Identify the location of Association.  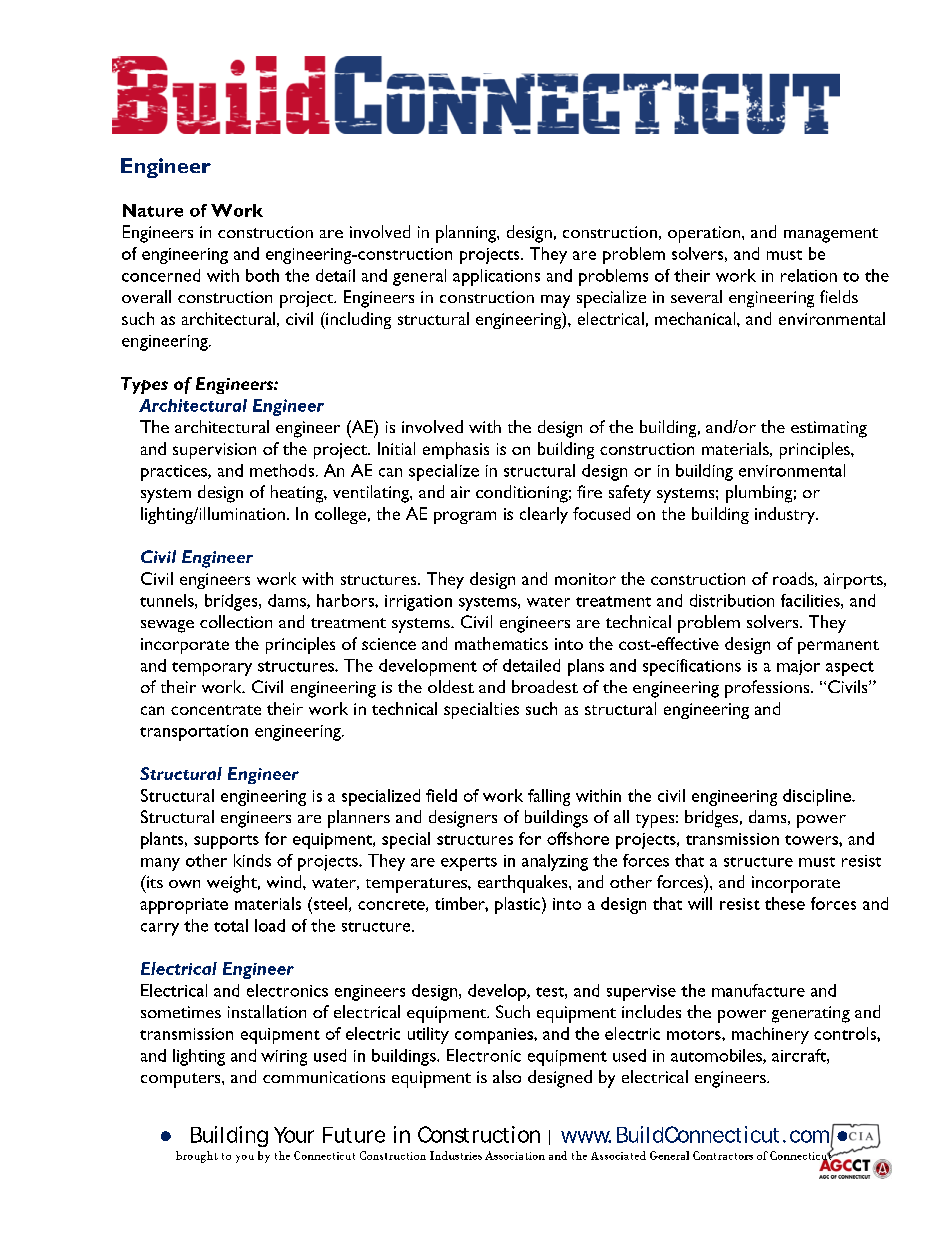
(515, 1155).
